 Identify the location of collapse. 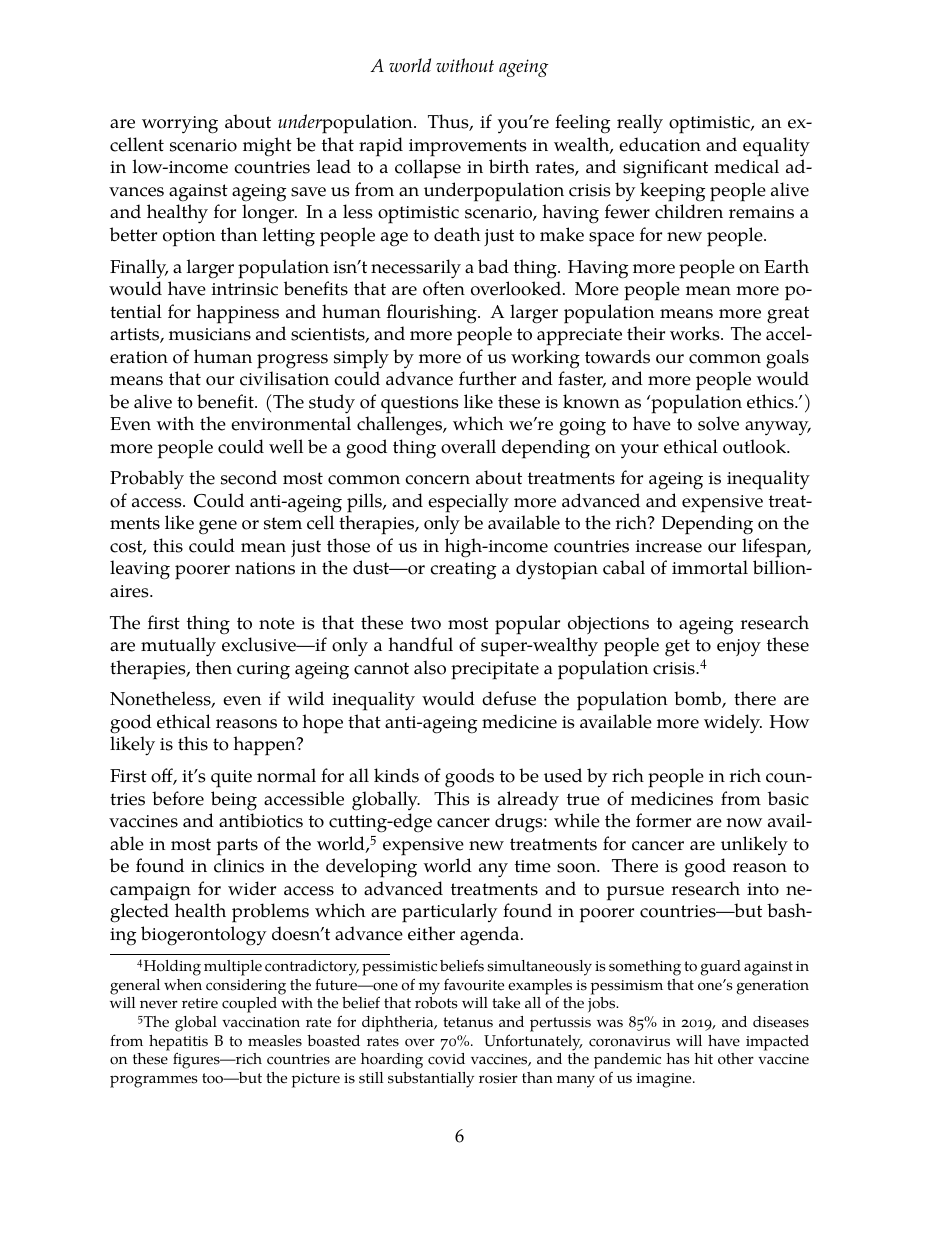
(428, 169).
